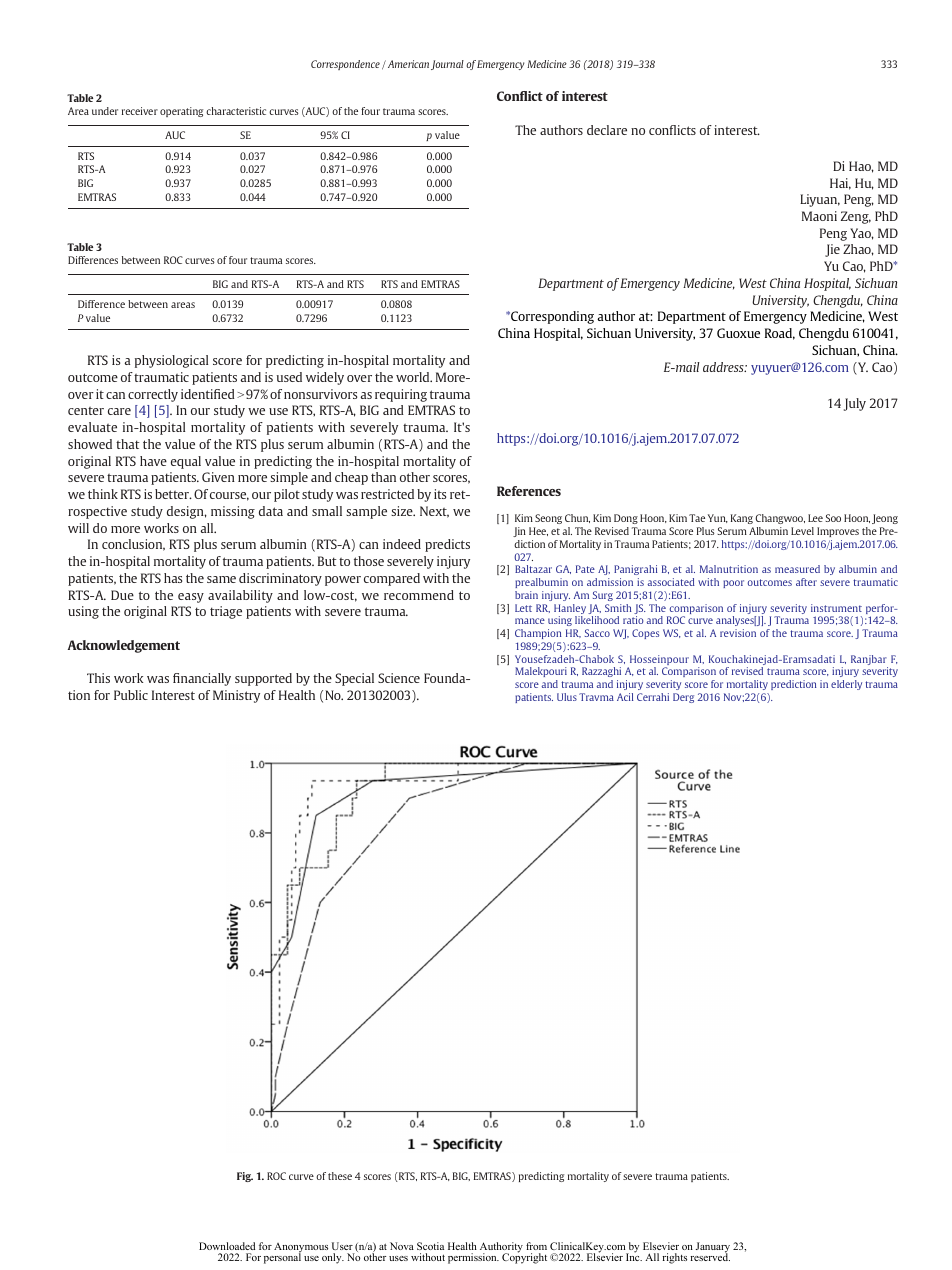  What do you see at coordinates (227, 1246) in the screenshot?
I see `Downloaded` at bounding box center [227, 1246].
